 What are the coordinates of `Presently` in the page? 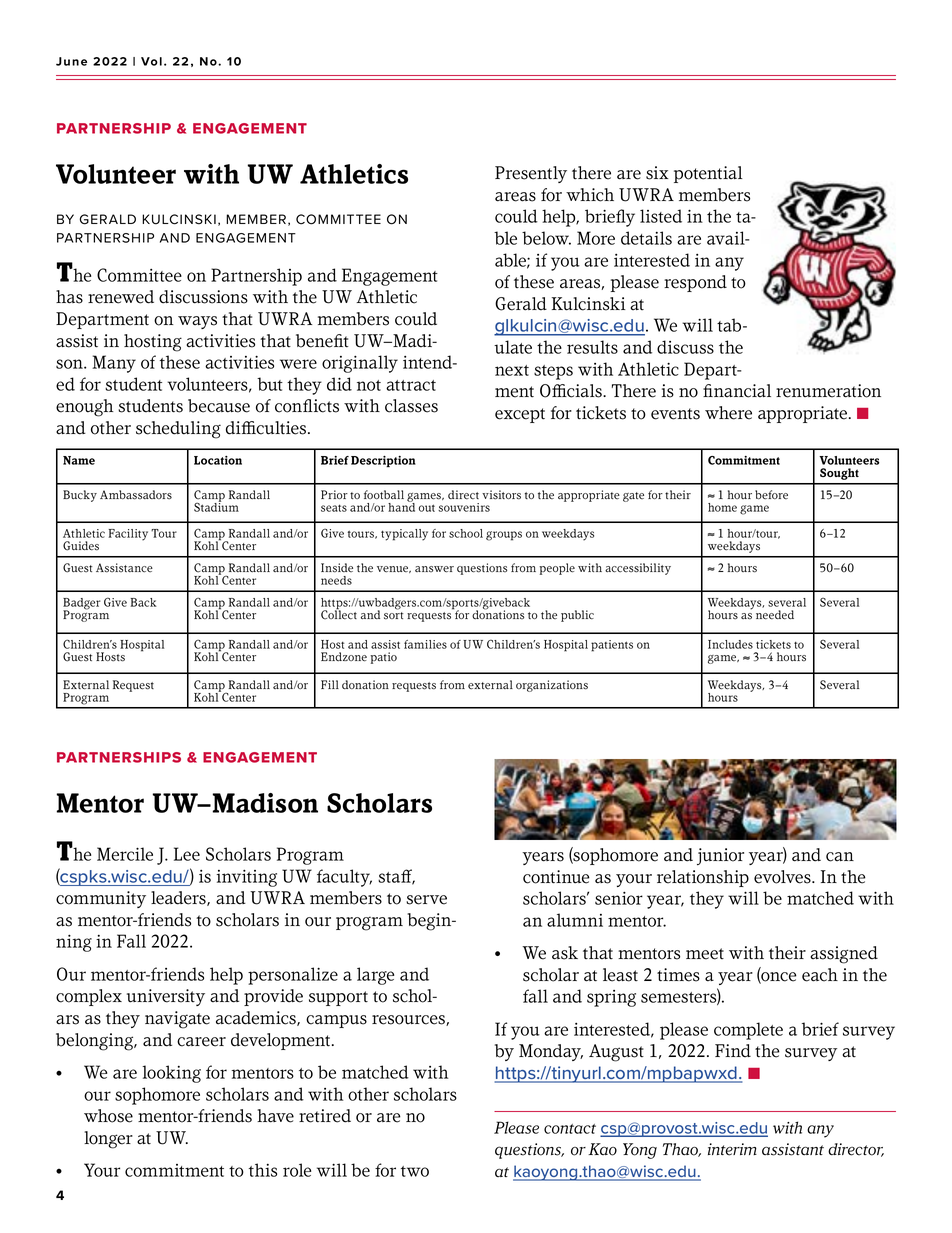 It's located at (531, 174).
